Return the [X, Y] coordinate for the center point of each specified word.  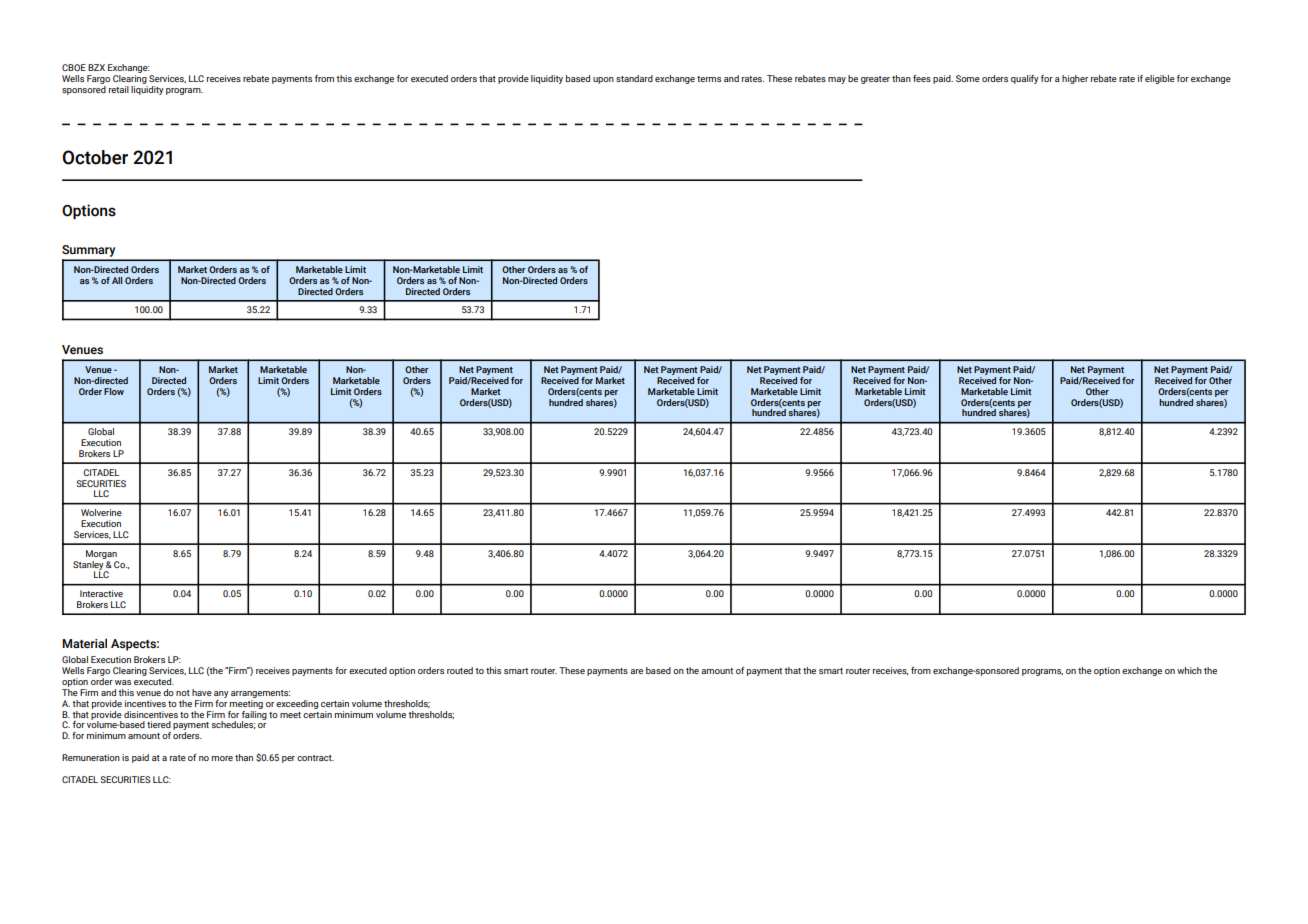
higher [1075, 79]
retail [119, 89]
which [1189, 670]
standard [634, 78]
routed [460, 670]
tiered [159, 724]
